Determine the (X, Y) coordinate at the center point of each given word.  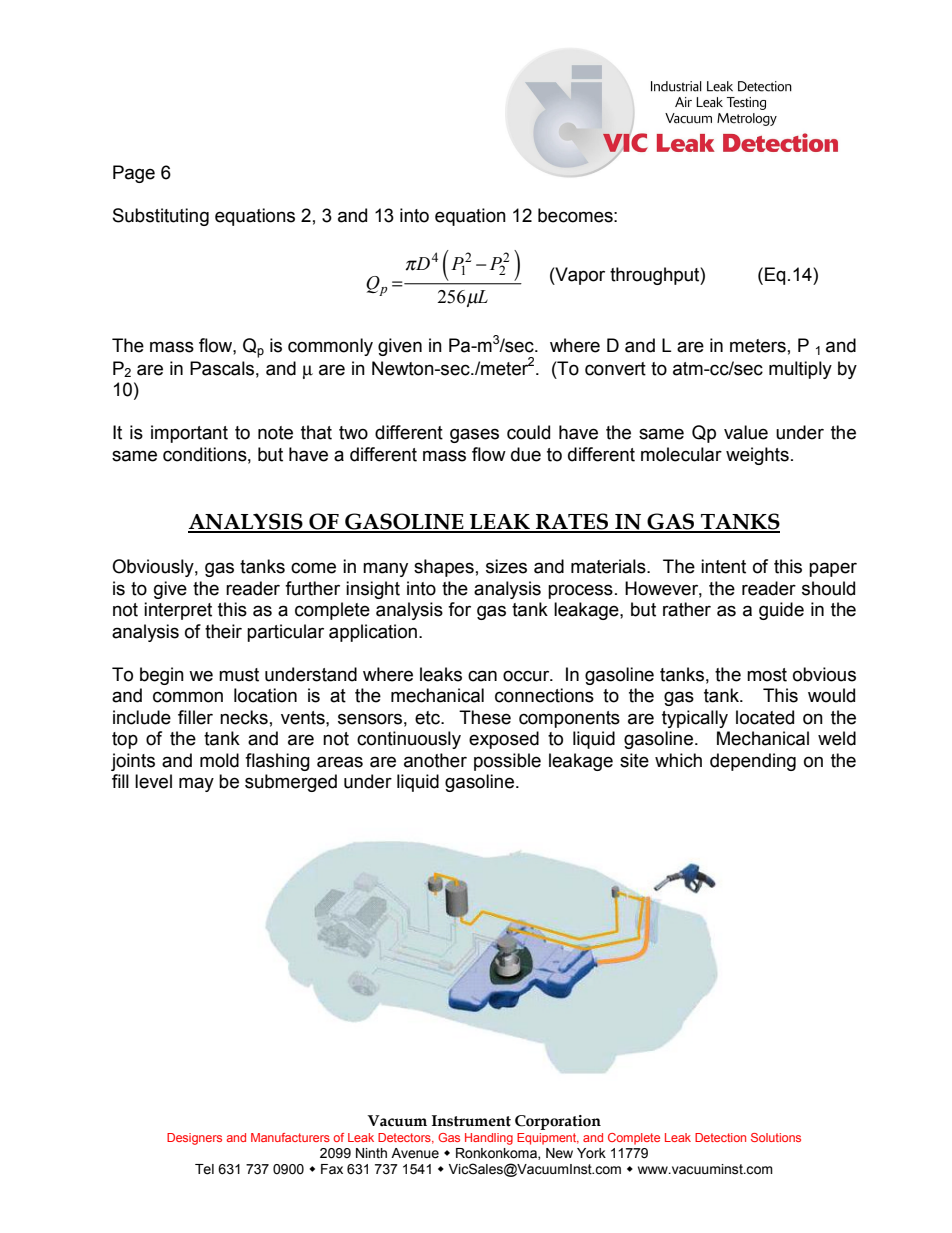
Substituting (161, 217)
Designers (194, 1139)
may (196, 784)
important (189, 434)
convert (615, 369)
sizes (506, 566)
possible (507, 762)
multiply (800, 370)
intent (723, 566)
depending (753, 762)
